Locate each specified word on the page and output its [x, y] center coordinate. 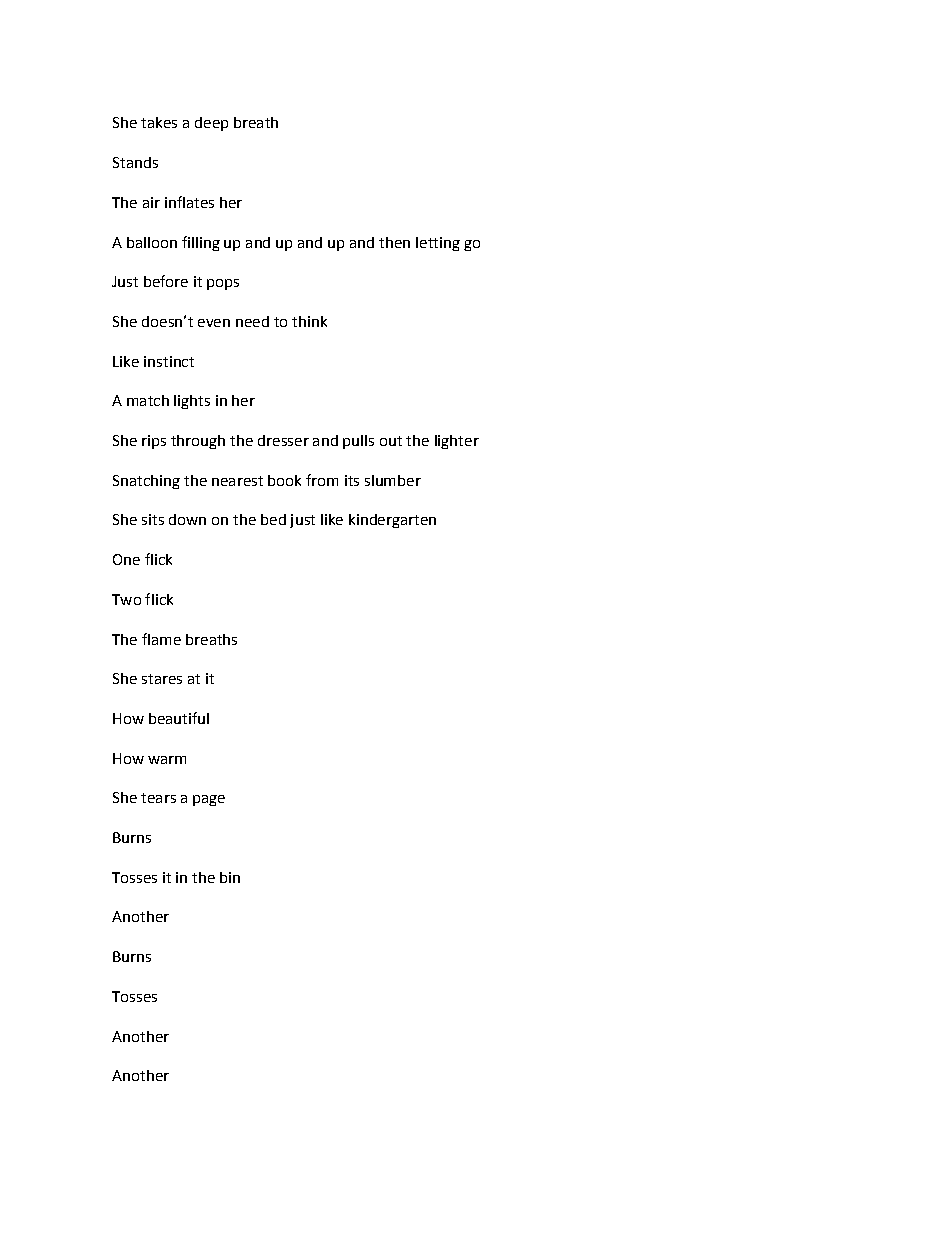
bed [273, 519]
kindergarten [392, 521]
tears [158, 798]
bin [230, 877]
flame [161, 639]
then [394, 242]
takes [159, 122]
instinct [169, 361]
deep [211, 124]
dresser [283, 440]
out [391, 441]
